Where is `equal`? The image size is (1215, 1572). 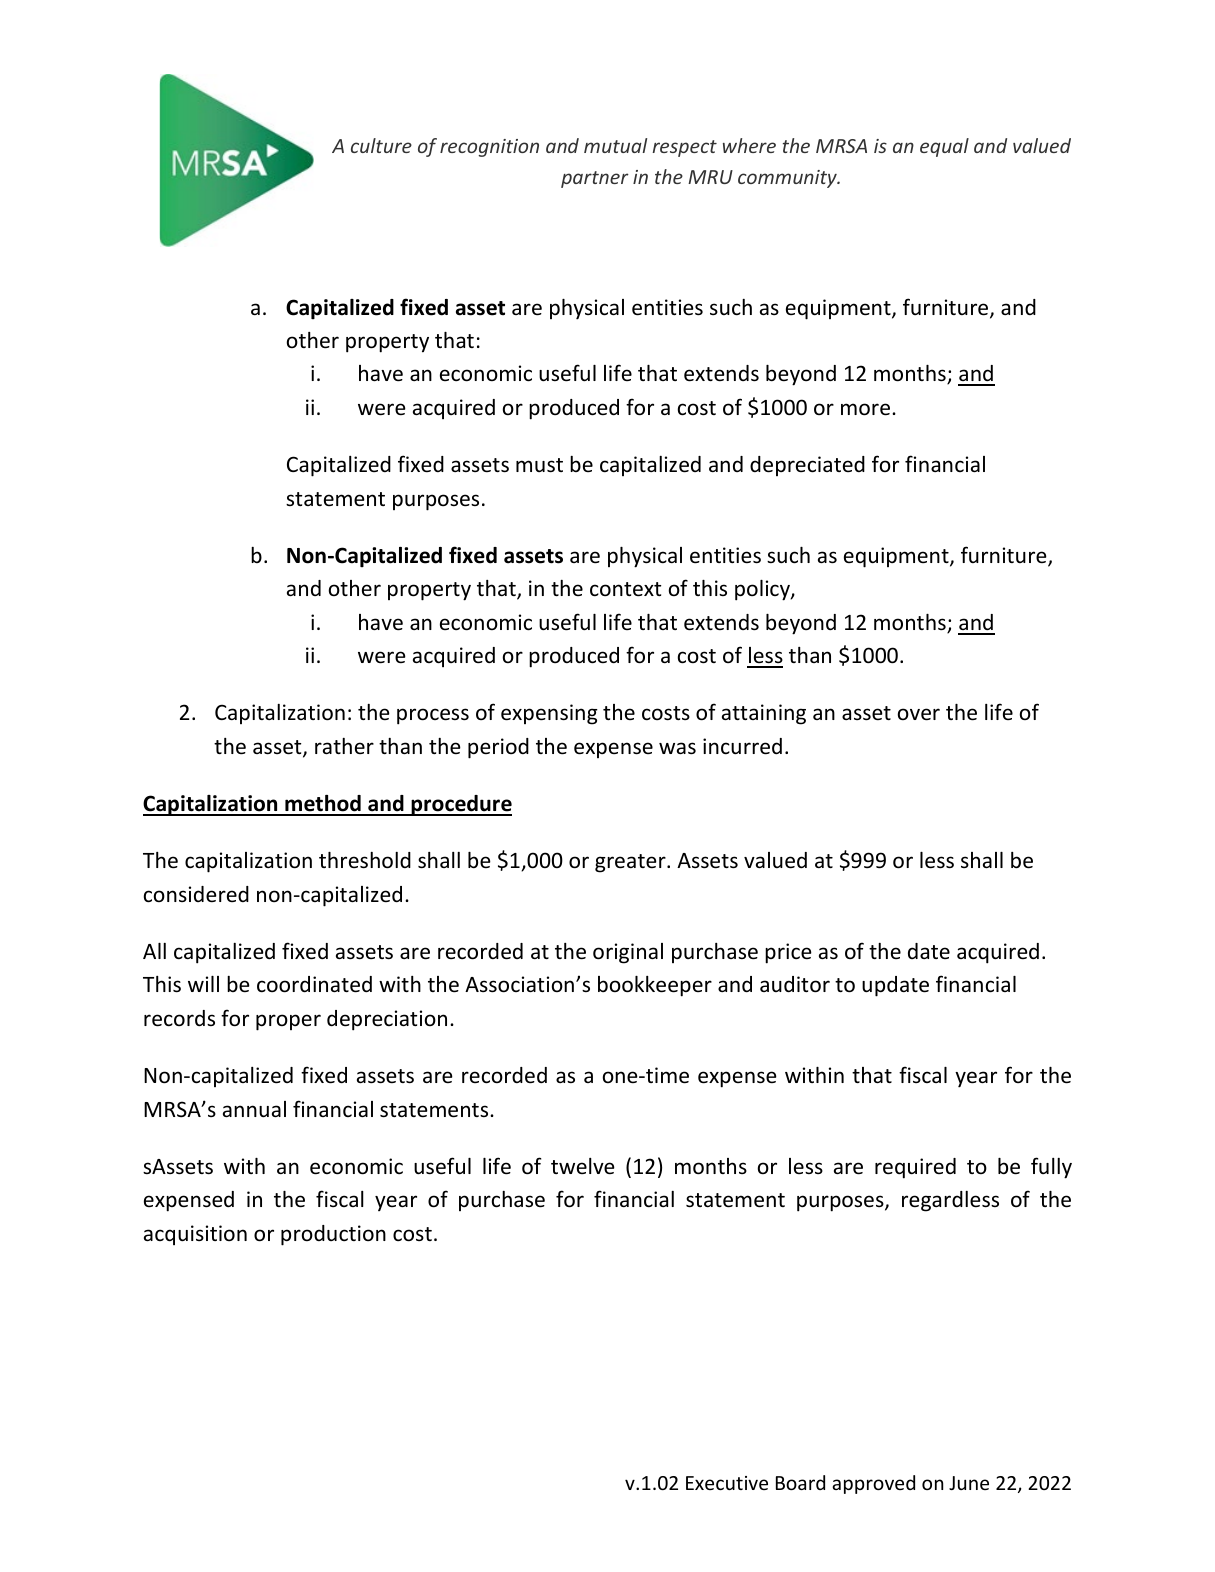
equal is located at coordinates (944, 147).
